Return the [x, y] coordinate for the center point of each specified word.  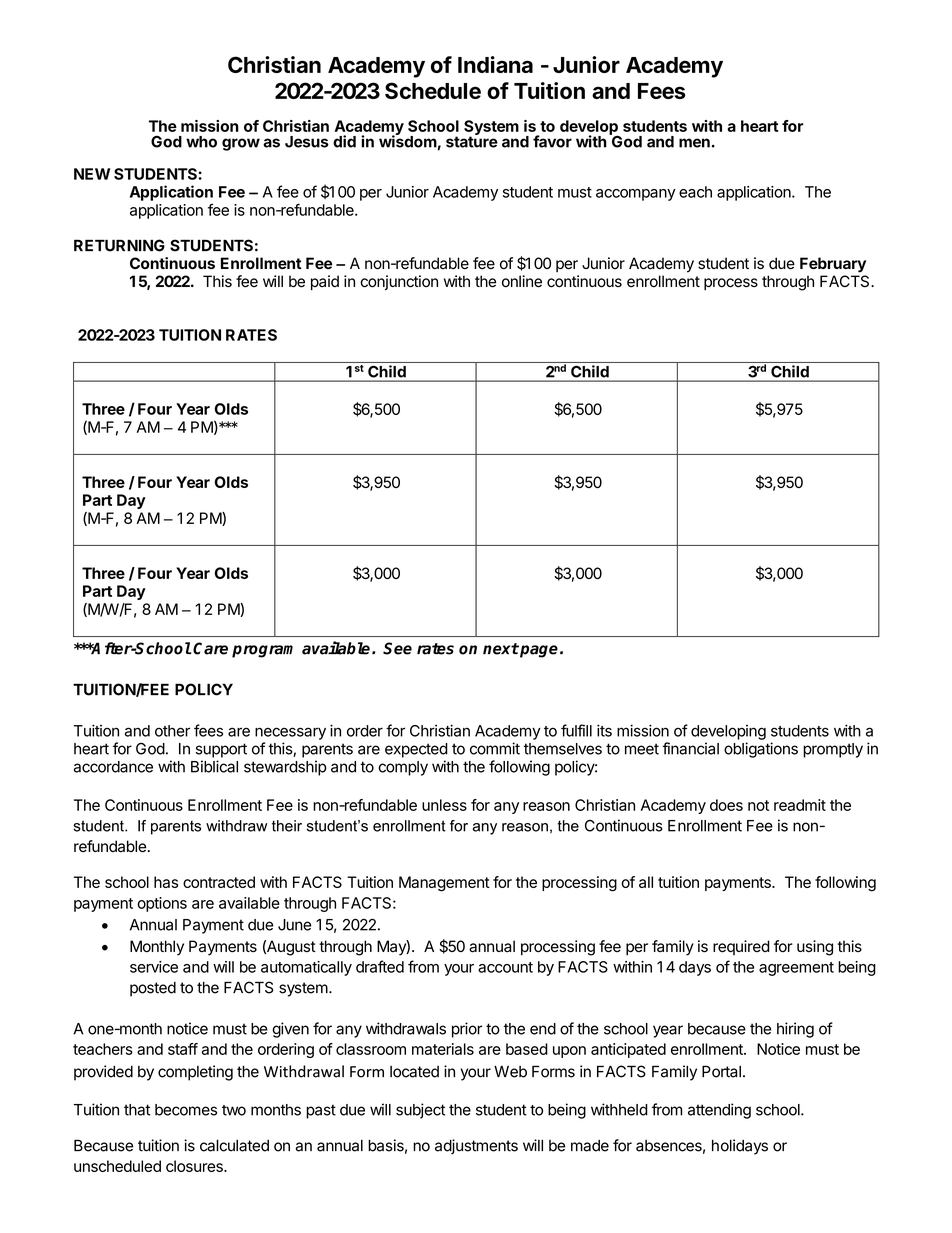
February [833, 265]
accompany [636, 195]
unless [444, 805]
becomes [186, 1110]
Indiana [495, 64]
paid [325, 283]
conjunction [399, 282]
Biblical [214, 766]
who [201, 142]
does [726, 805]
